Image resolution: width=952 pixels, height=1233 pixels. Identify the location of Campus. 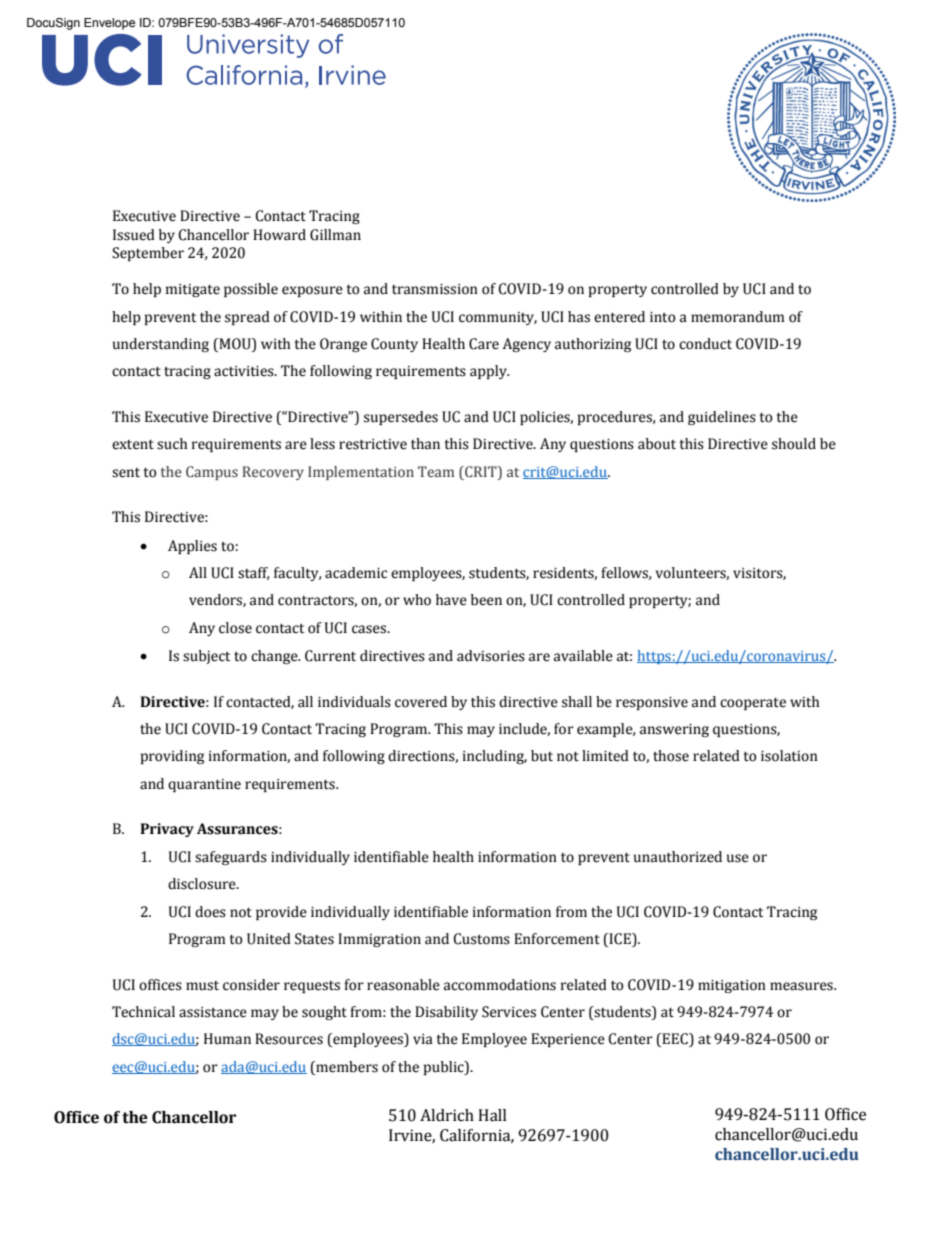
(212, 473).
